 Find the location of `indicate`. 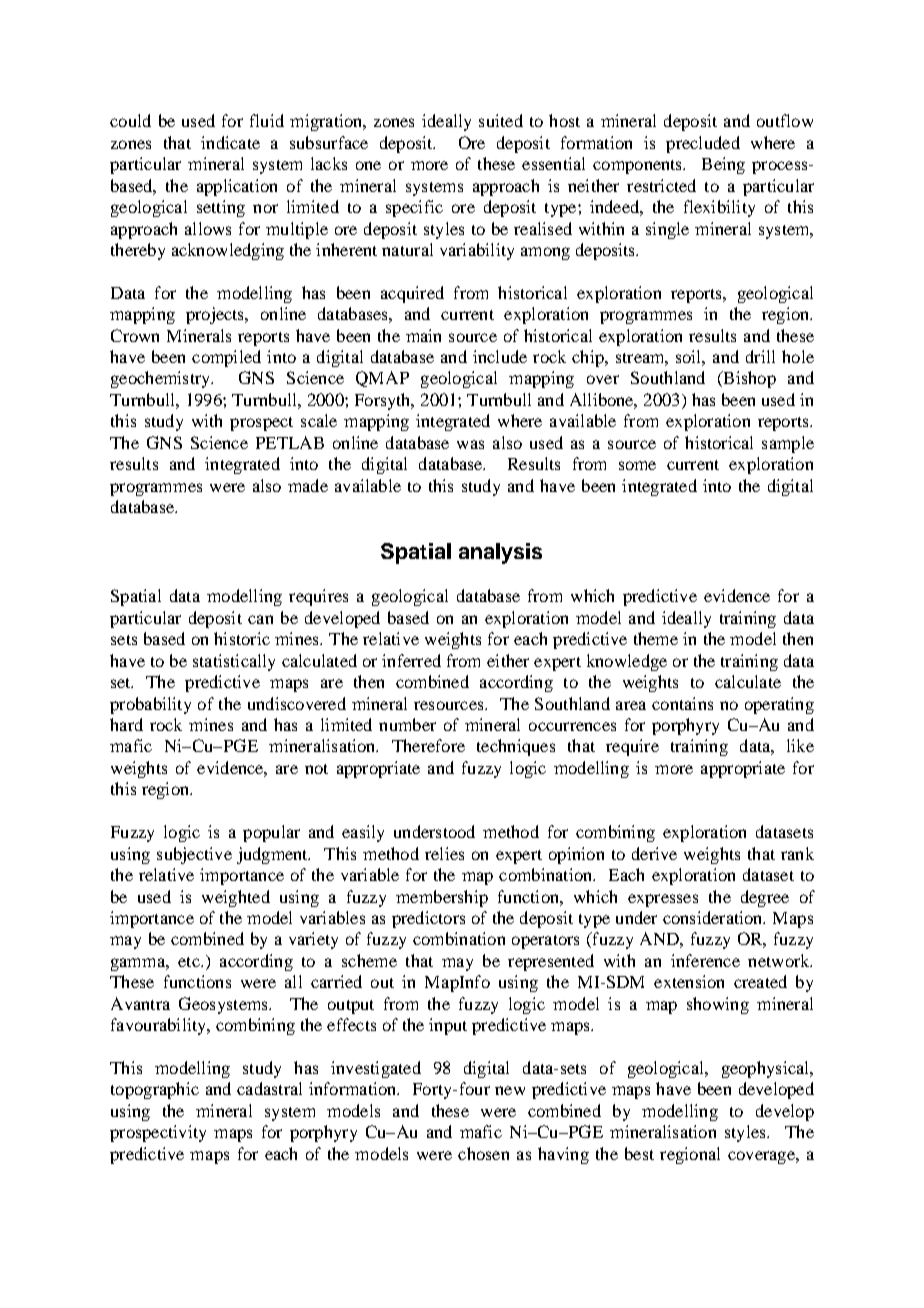

indicate is located at coordinates (230, 142).
